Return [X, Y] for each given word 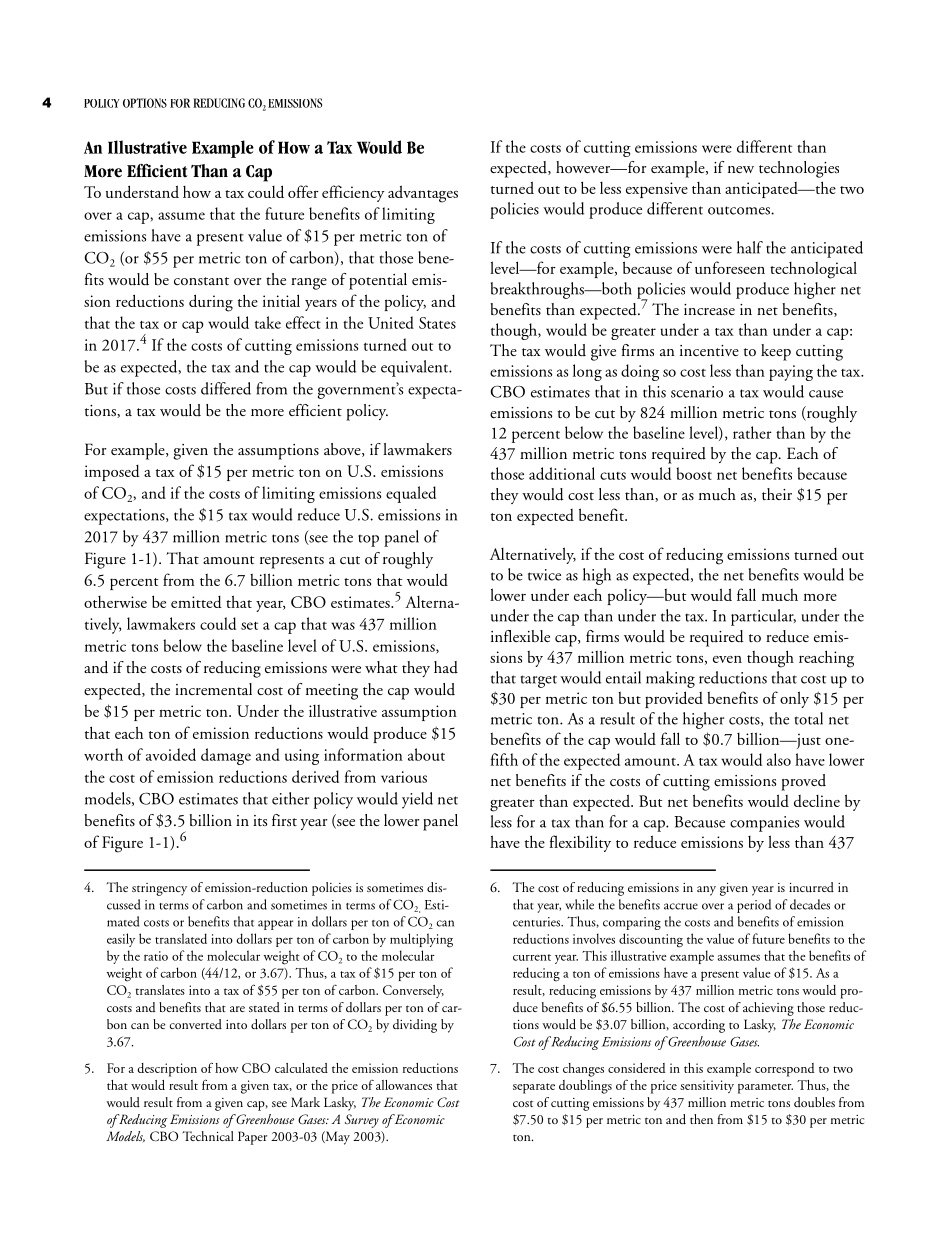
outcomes [740, 210]
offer [303, 191]
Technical [208, 1136]
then [701, 1119]
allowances [404, 1085]
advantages [423, 194]
